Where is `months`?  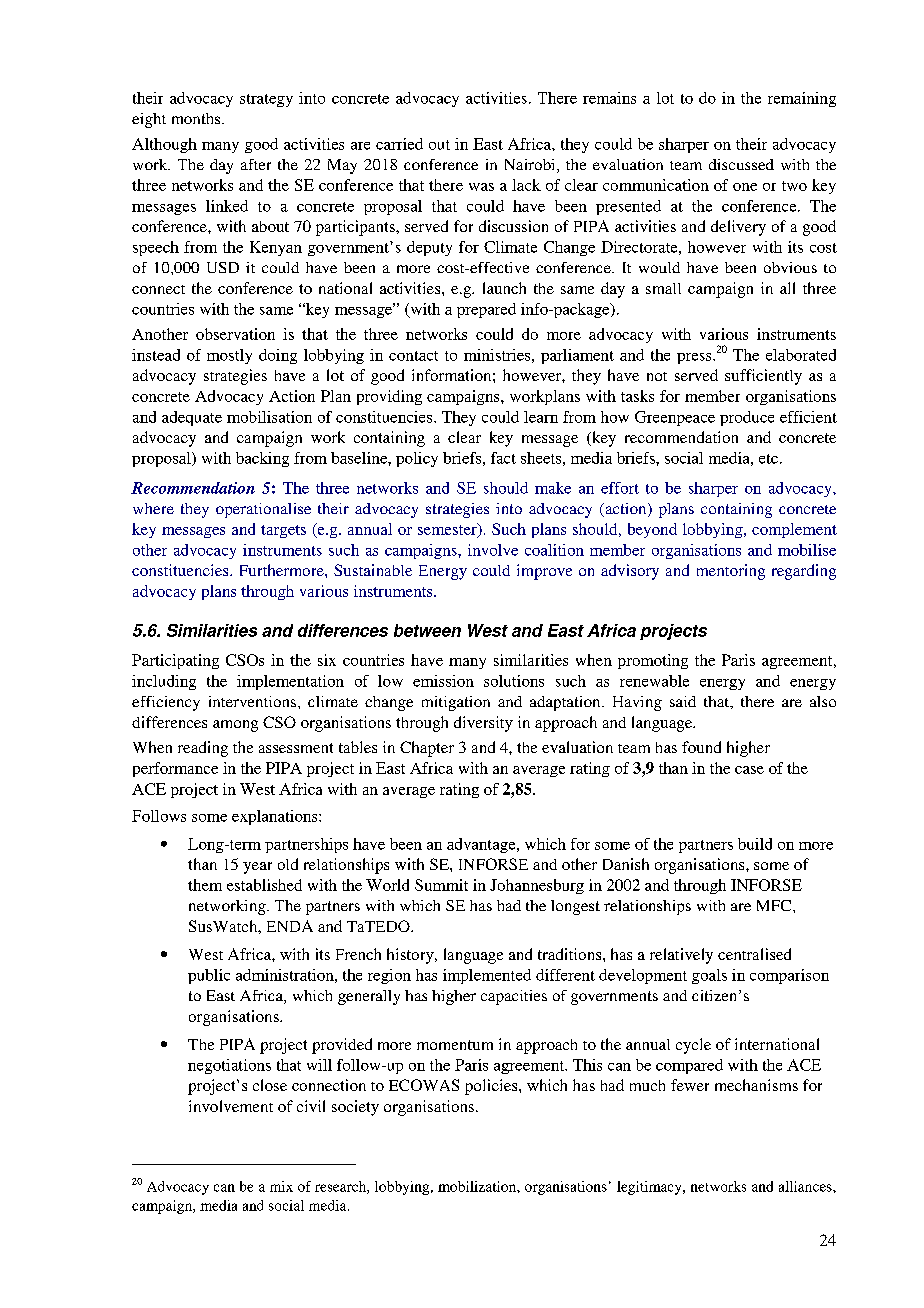
months is located at coordinates (197, 118).
